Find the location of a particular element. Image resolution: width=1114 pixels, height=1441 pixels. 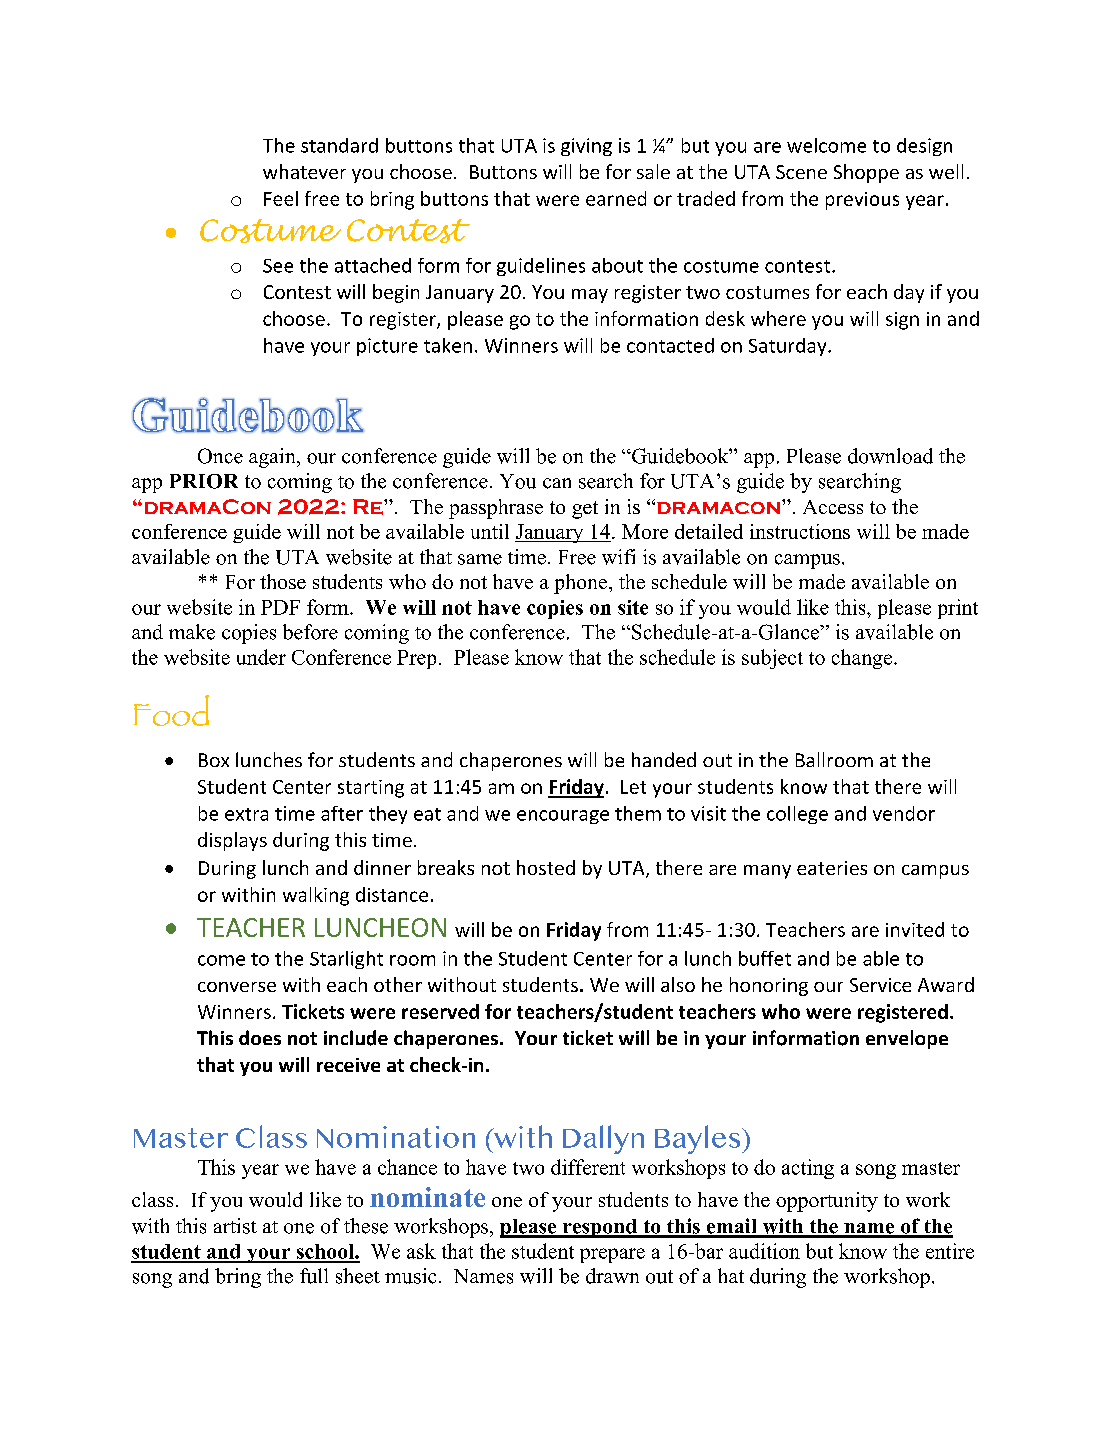

artist is located at coordinates (235, 1226).
